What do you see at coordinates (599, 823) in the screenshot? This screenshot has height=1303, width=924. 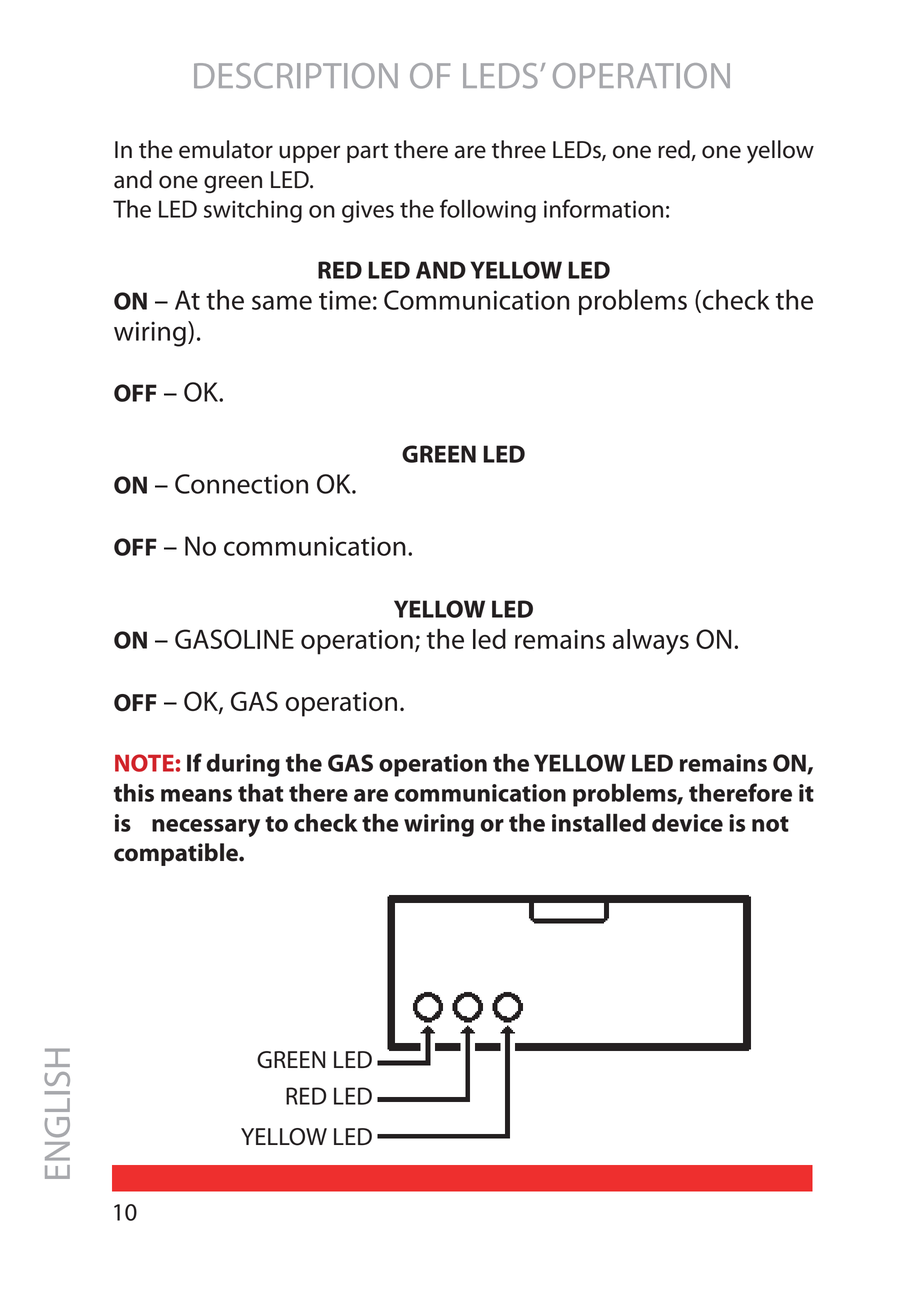 I see `installed` at bounding box center [599, 823].
